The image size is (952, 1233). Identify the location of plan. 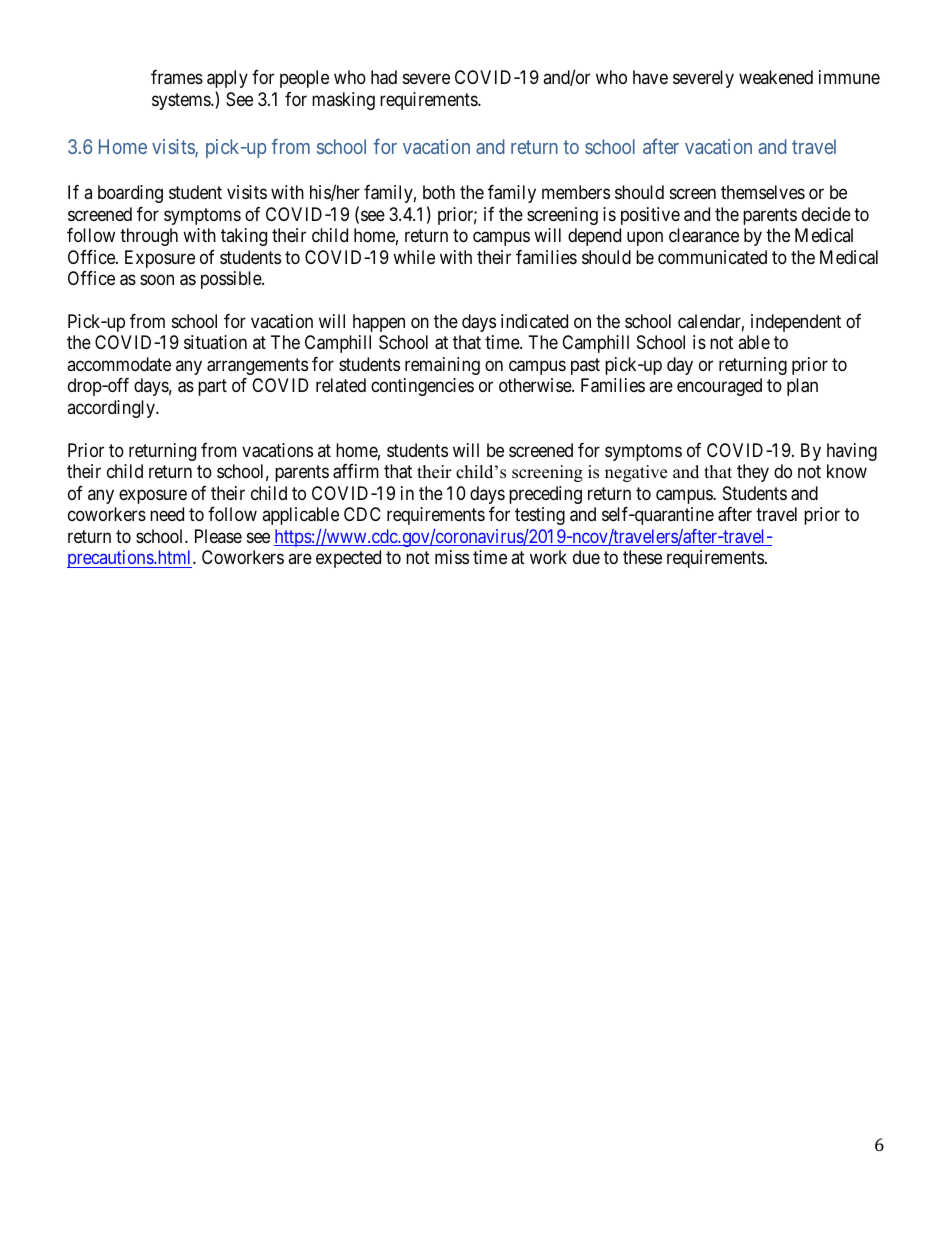
(802, 387).
